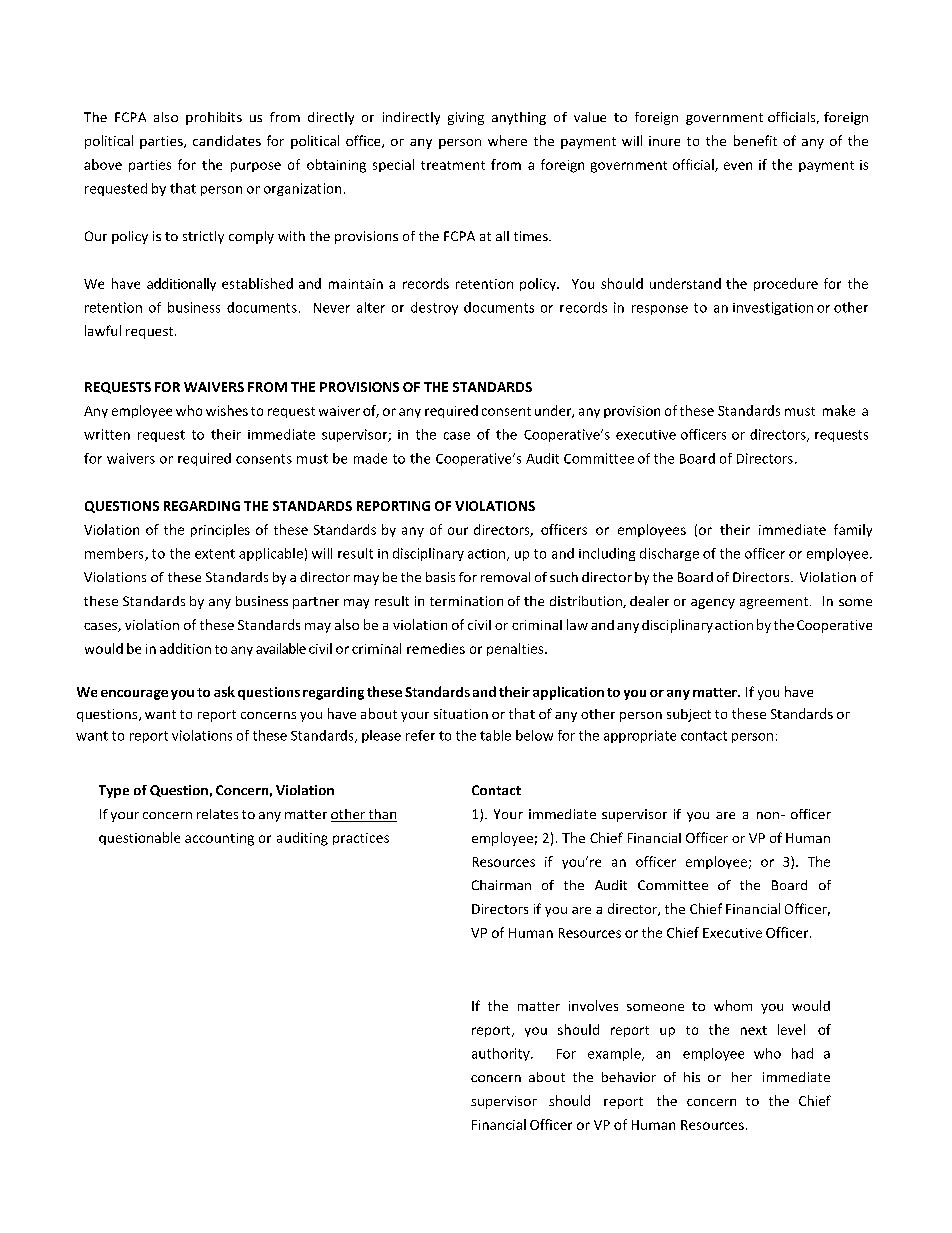 The image size is (952, 1233). I want to click on extent, so click(215, 554).
